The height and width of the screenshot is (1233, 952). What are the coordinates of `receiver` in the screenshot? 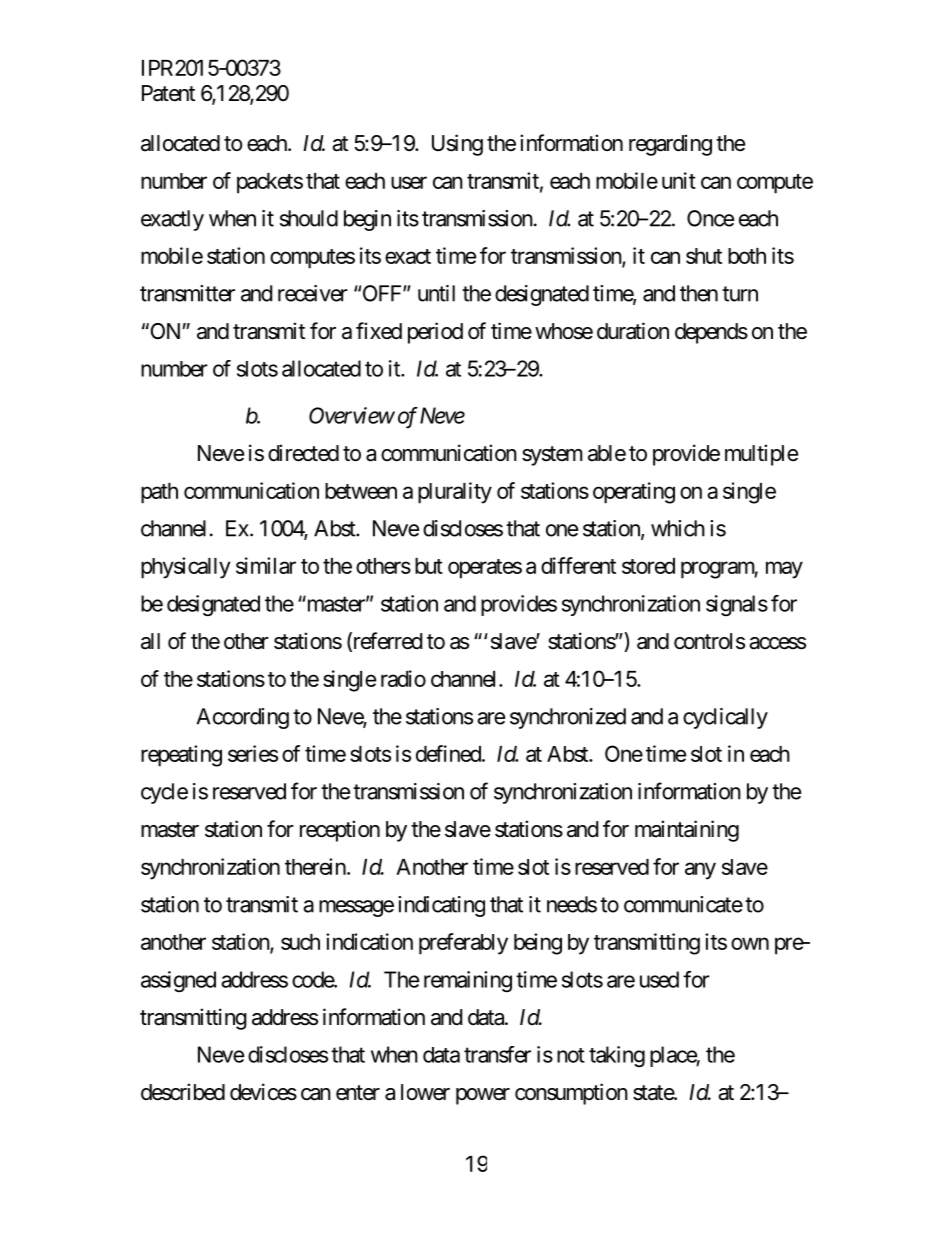 It's located at (313, 293).
